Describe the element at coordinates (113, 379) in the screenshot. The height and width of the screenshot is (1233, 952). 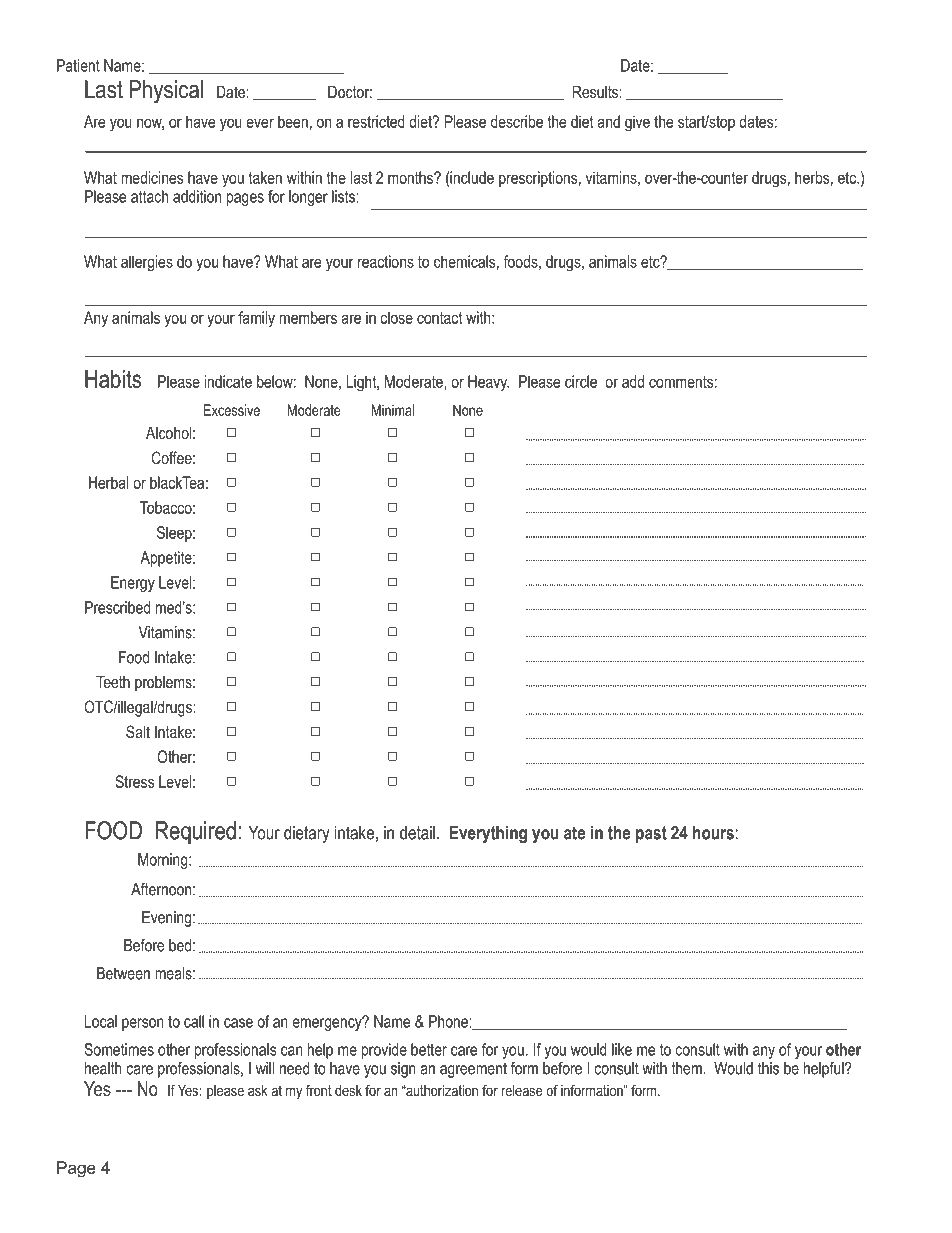
I see `Habits` at that location.
